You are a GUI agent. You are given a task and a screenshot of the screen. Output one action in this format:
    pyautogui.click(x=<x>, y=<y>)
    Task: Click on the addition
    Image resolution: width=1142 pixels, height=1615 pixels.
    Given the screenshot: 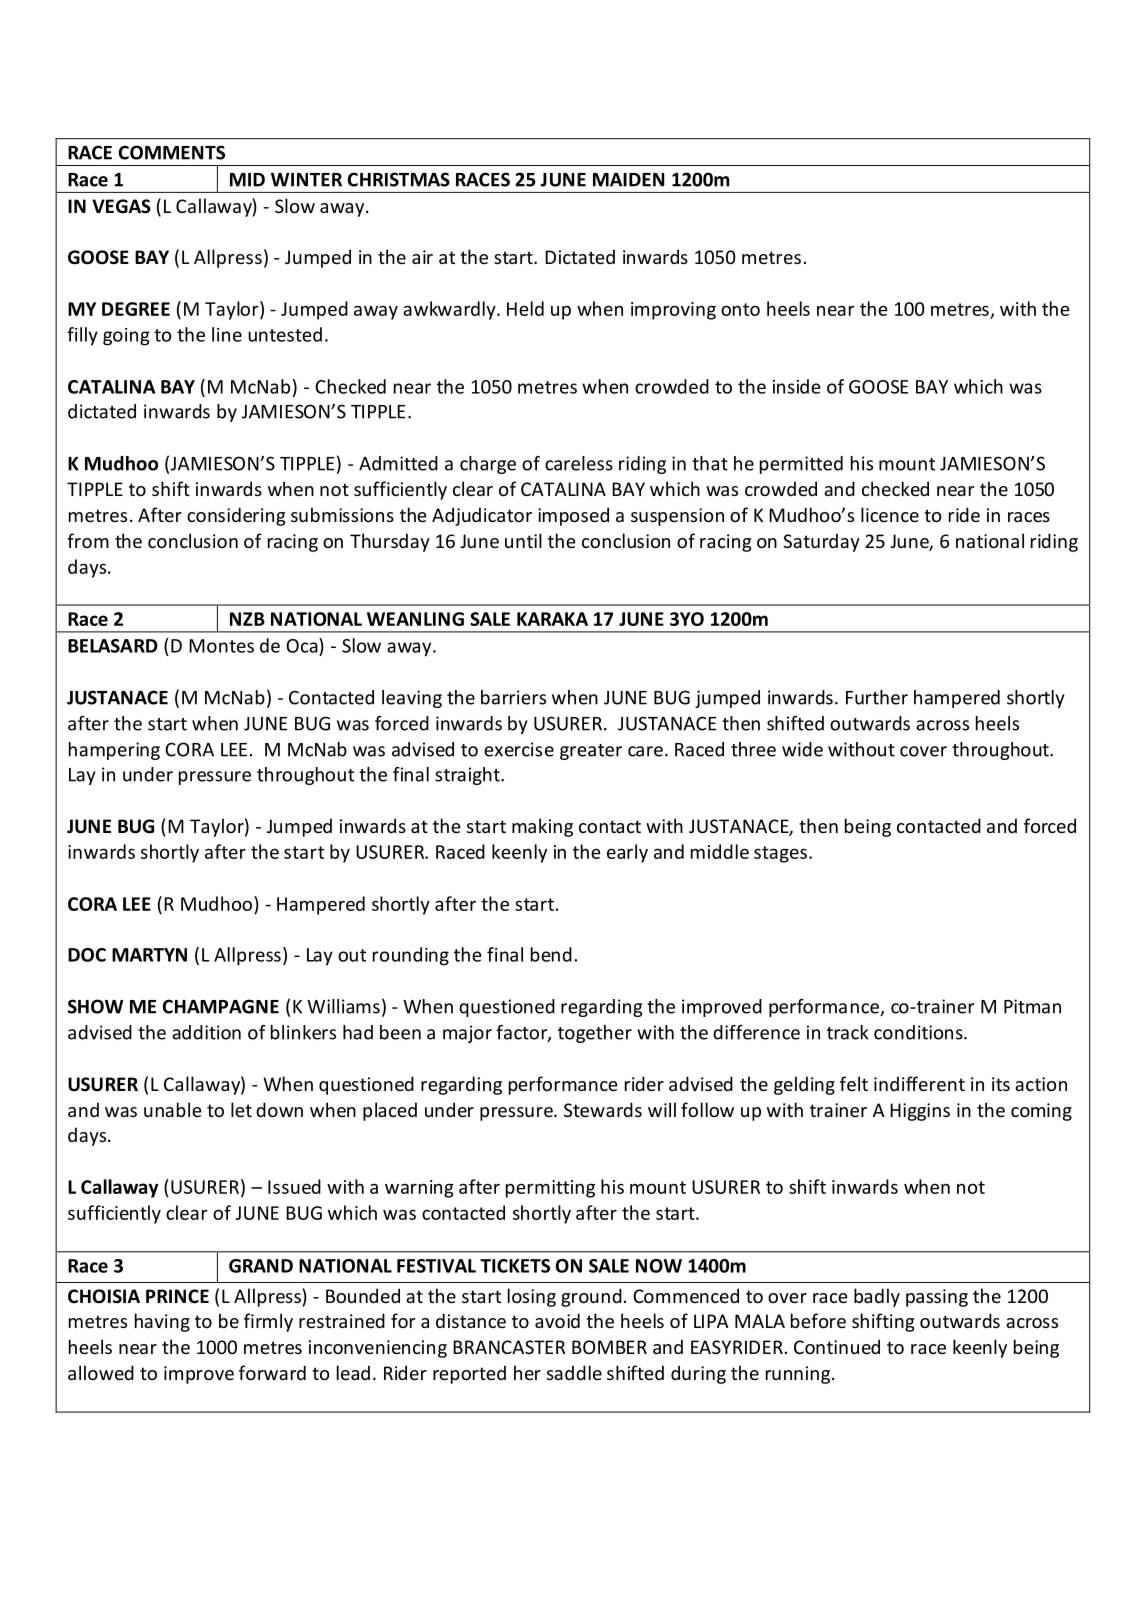 What is the action you would take?
    pyautogui.click(x=206, y=1032)
